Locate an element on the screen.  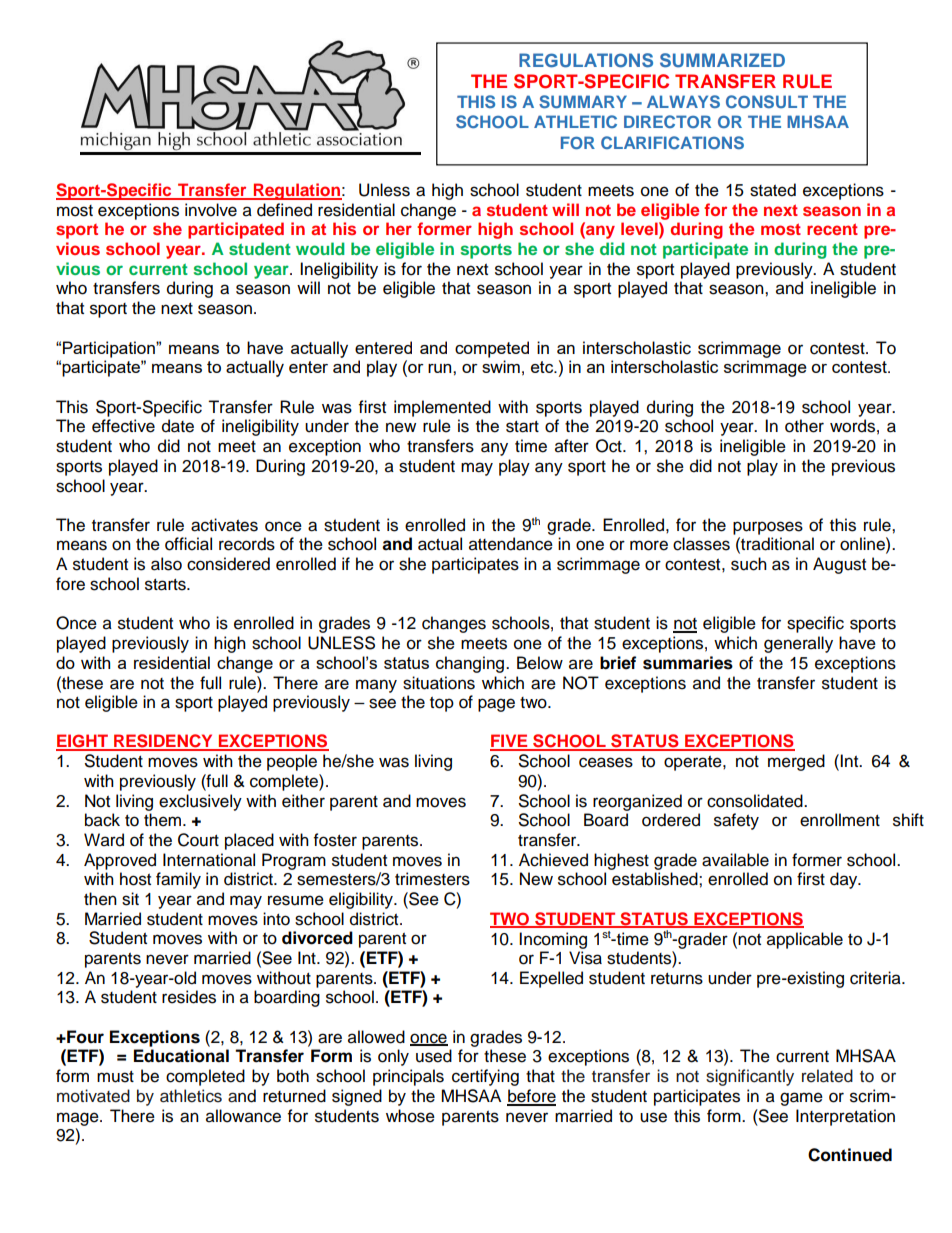
involve is located at coordinates (211, 210).
